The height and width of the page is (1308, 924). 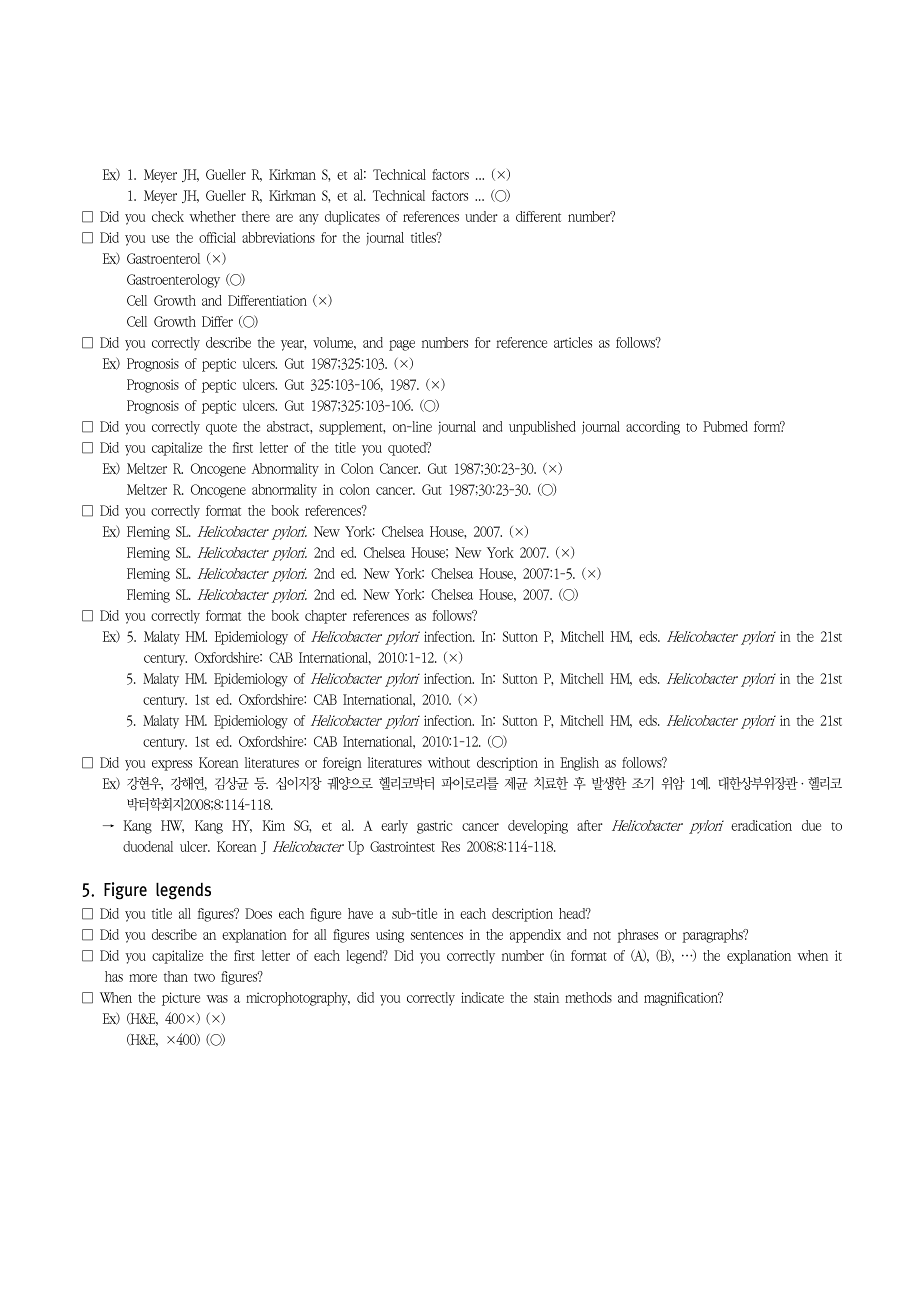 What do you see at coordinates (449, 762) in the page?
I see `without` at bounding box center [449, 762].
